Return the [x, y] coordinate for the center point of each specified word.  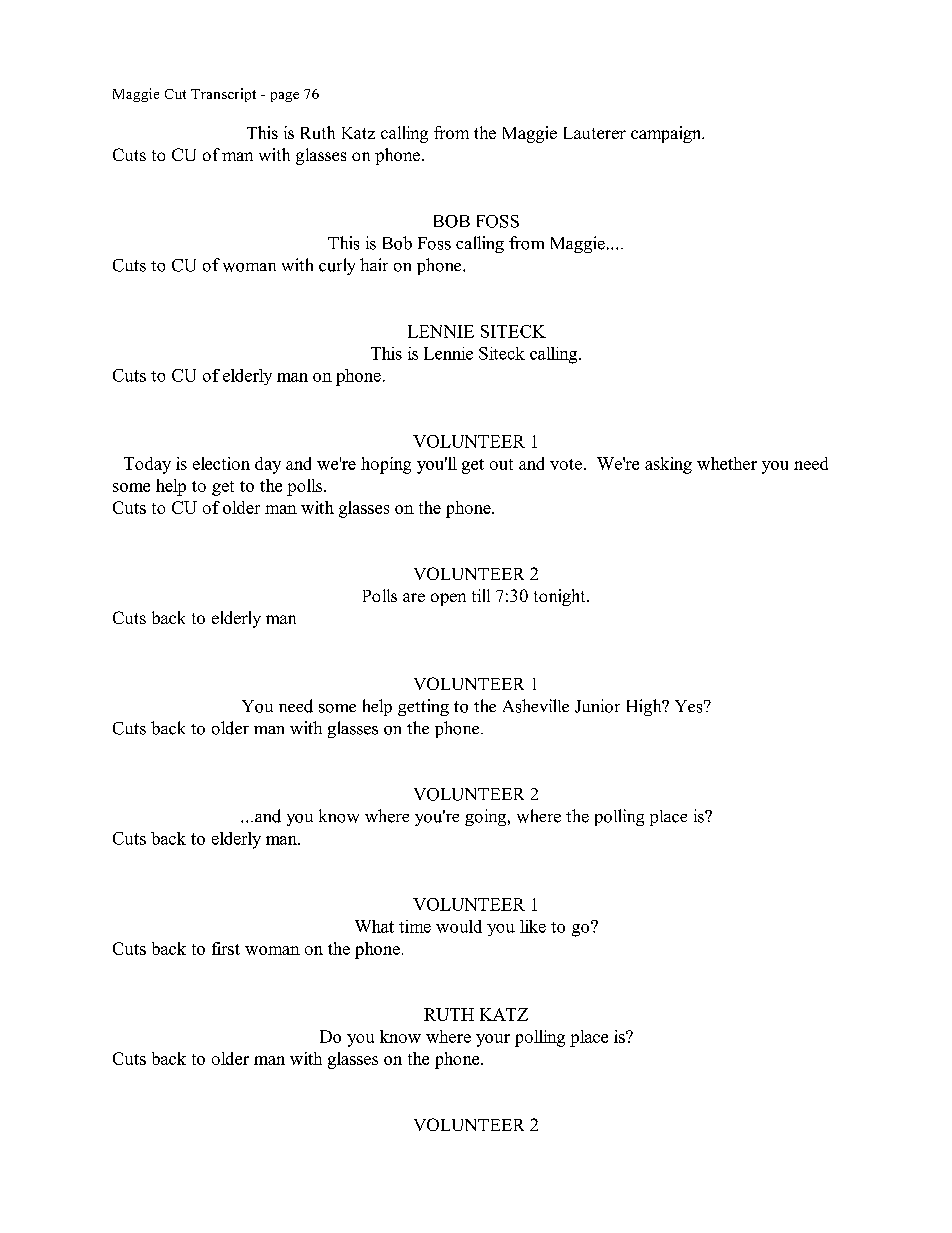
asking [668, 465]
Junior [597, 706]
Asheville [536, 706]
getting [423, 707]
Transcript [223, 95]
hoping [386, 465]
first [226, 948]
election [221, 463]
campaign [667, 134]
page [285, 97]
